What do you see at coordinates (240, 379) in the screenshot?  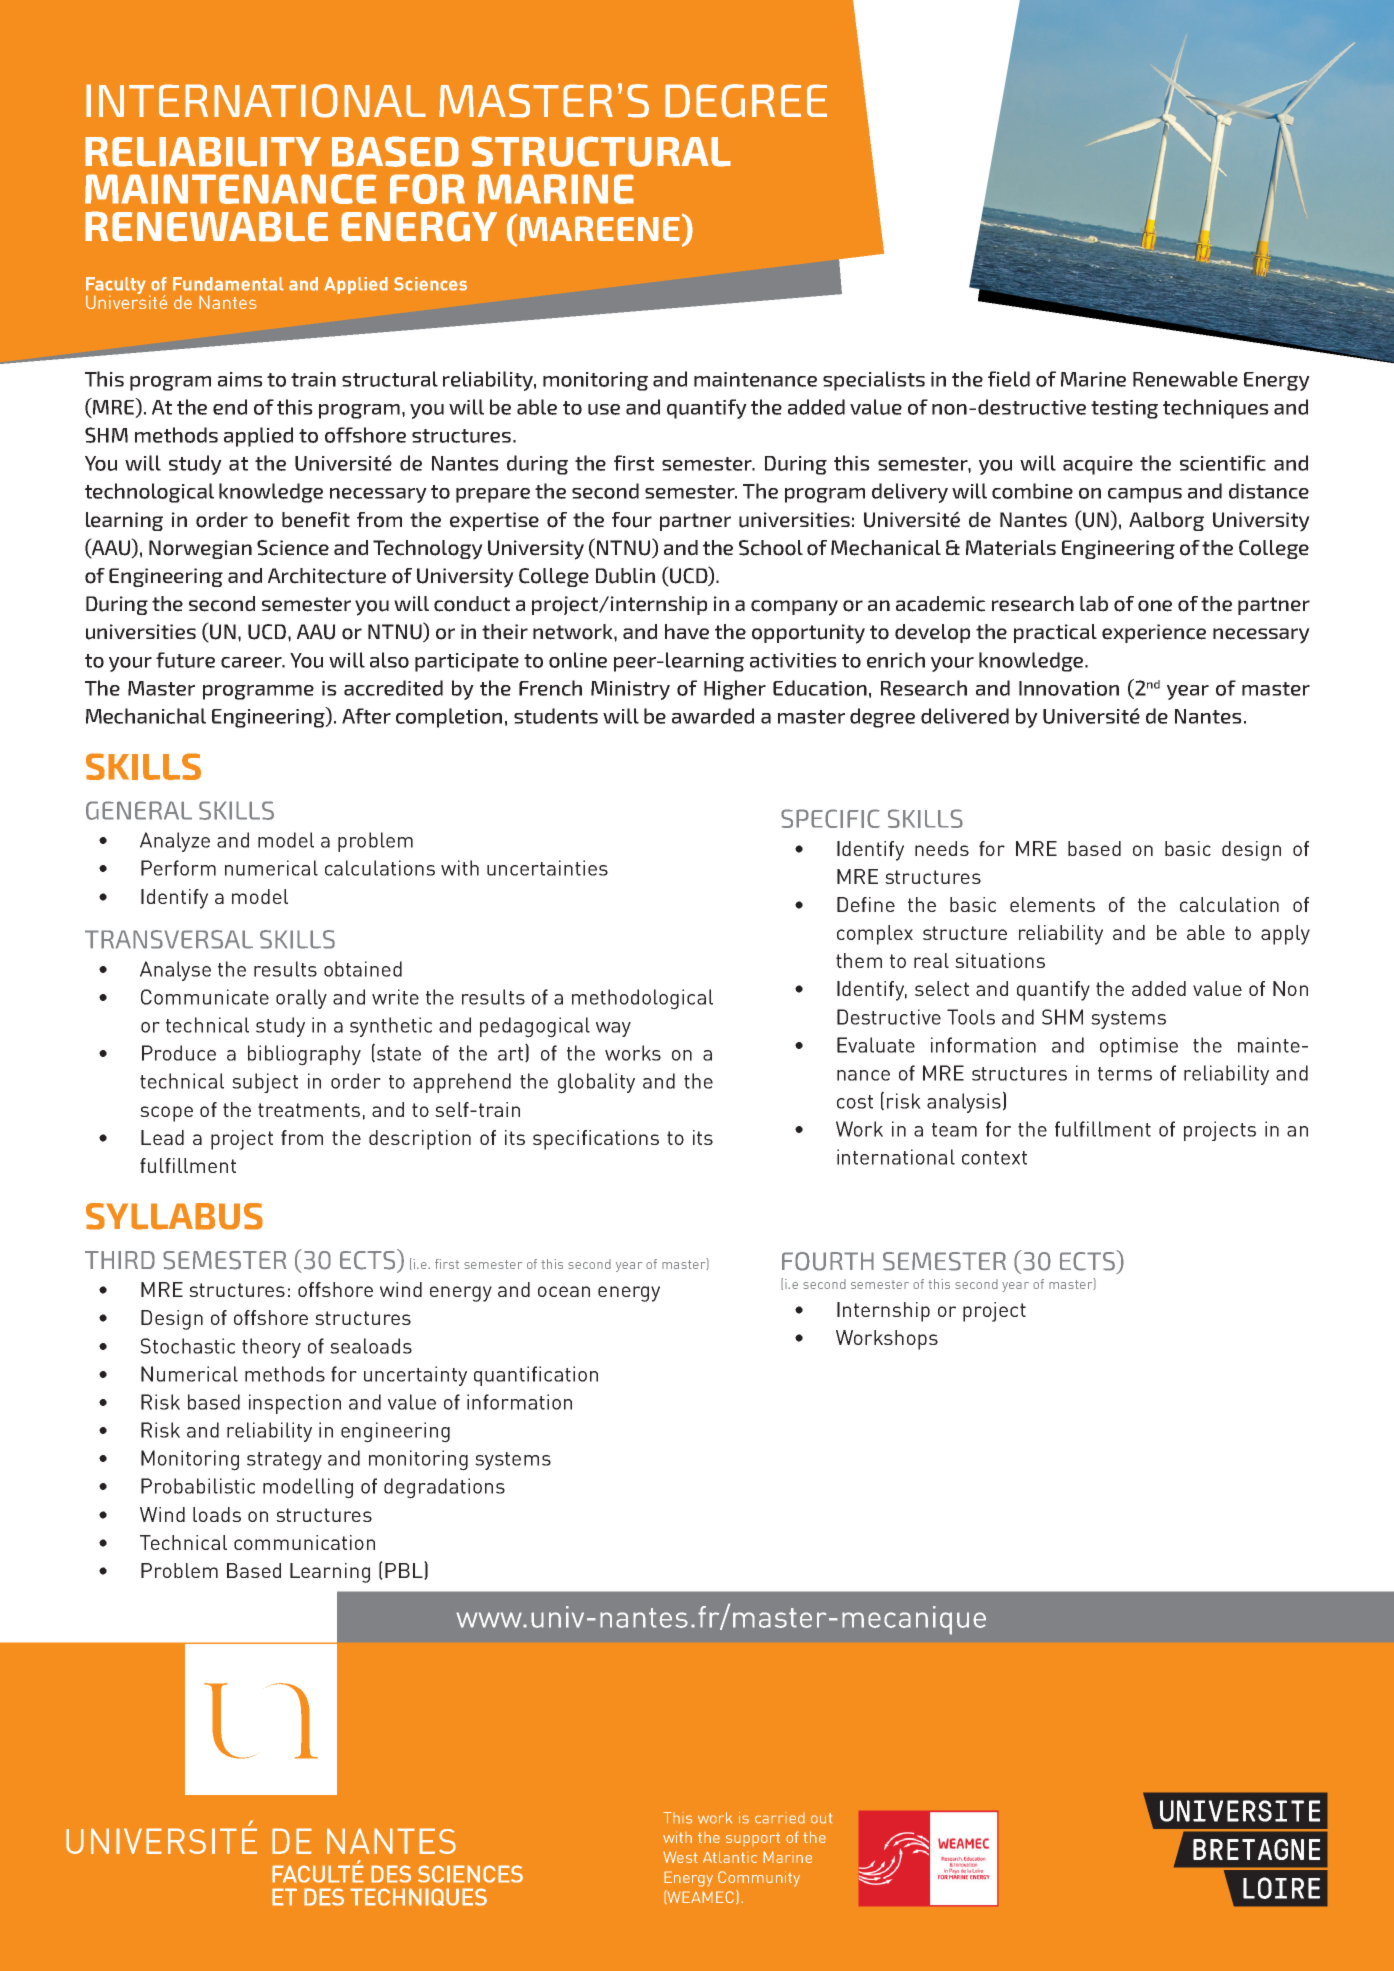 I see `aims` at bounding box center [240, 379].
